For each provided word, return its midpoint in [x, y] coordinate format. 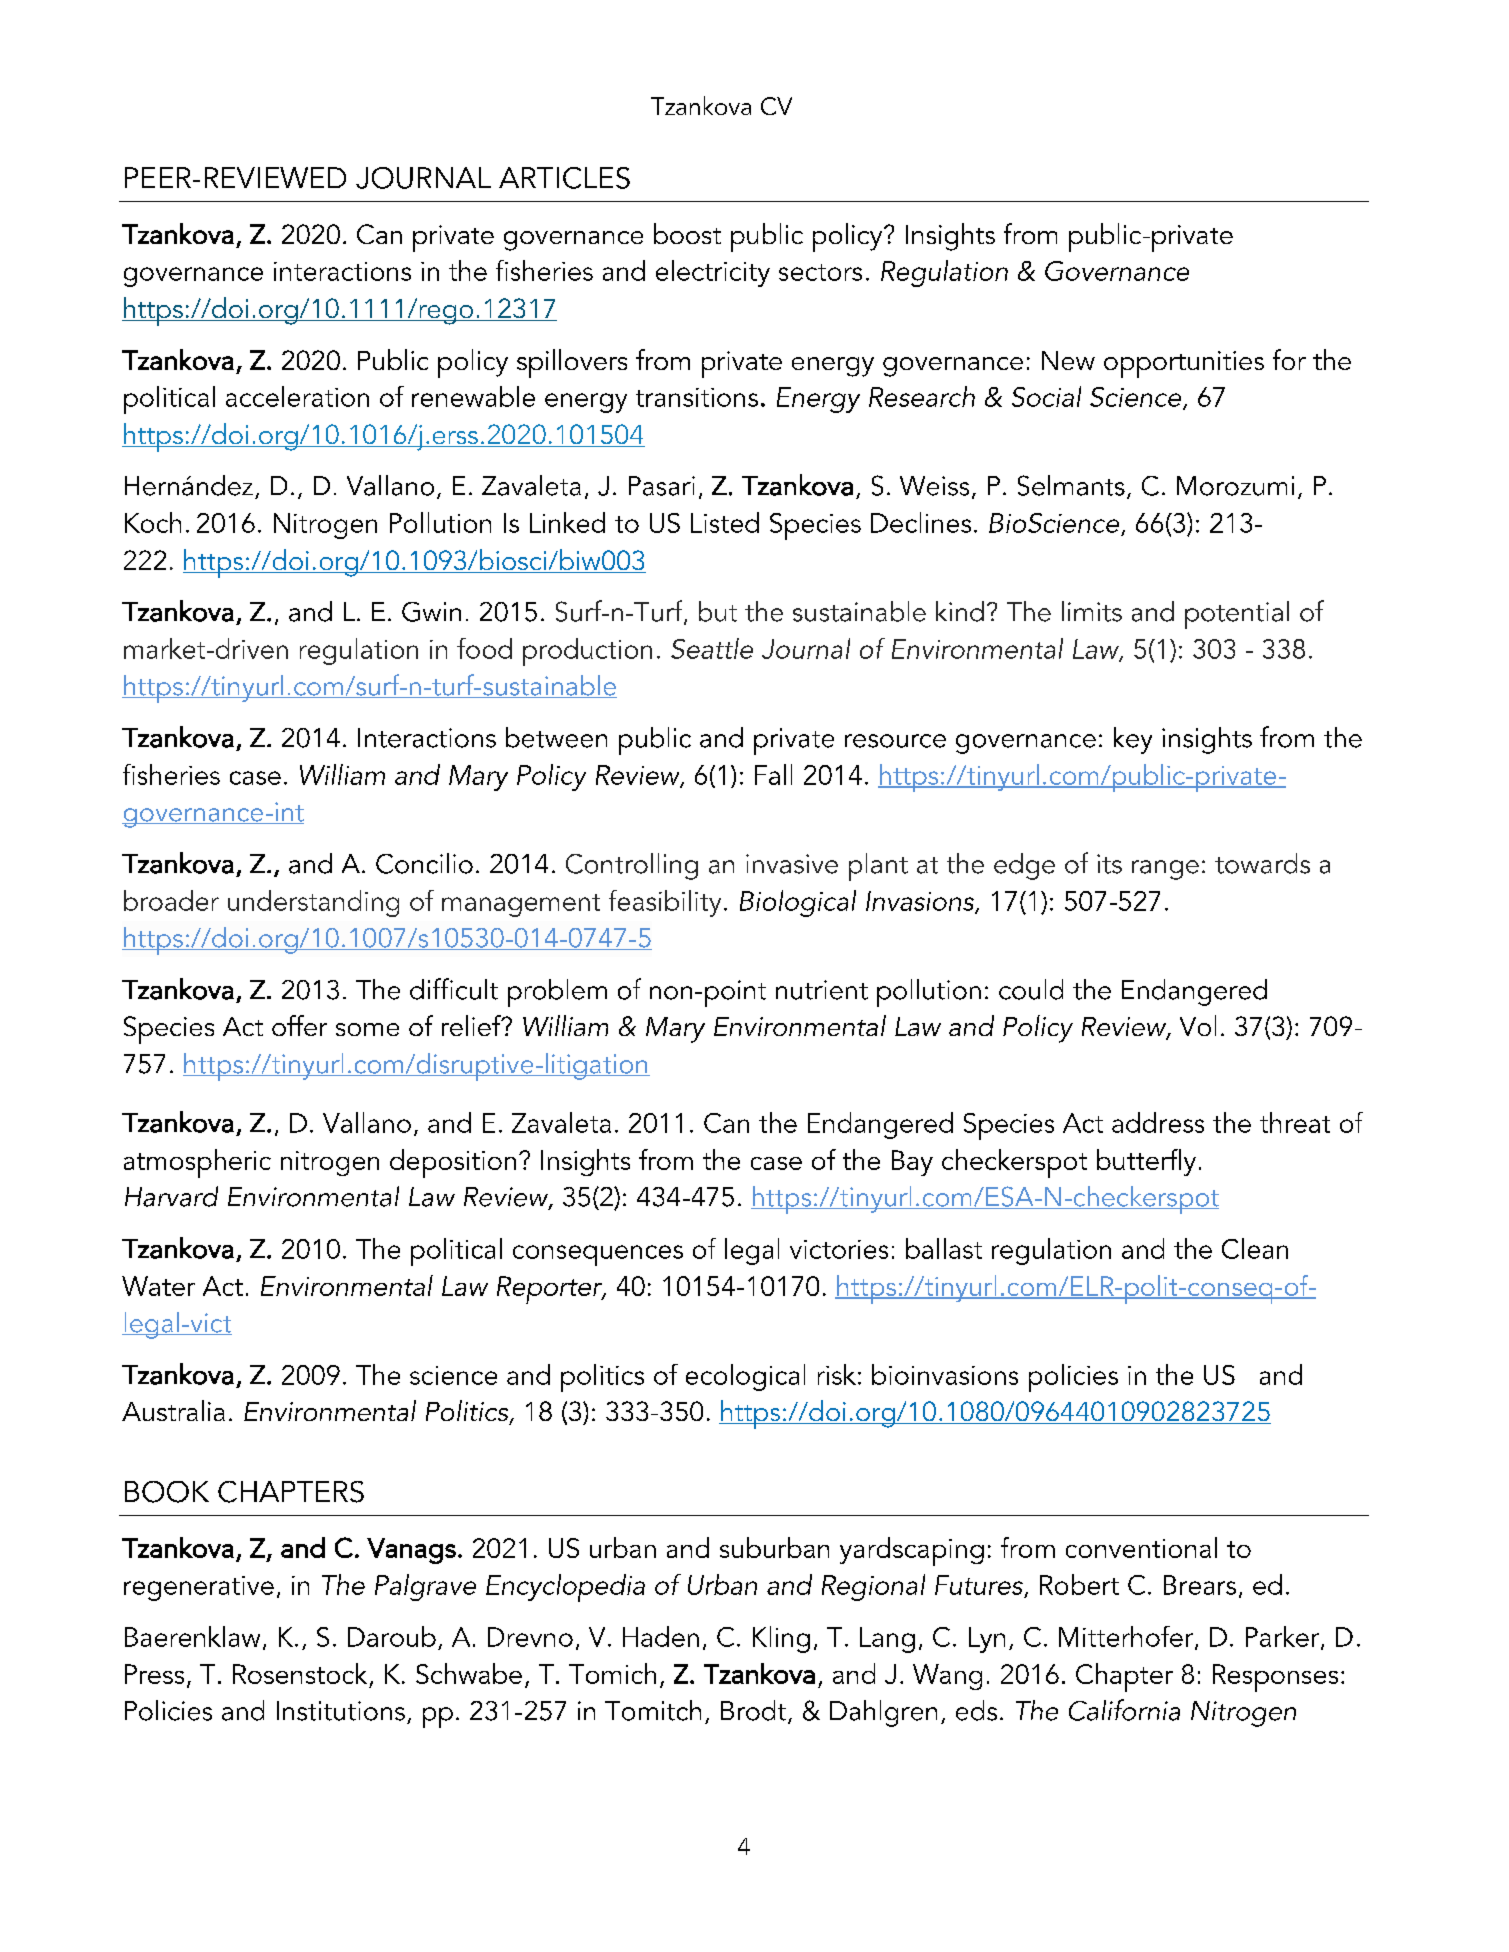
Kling [781, 1639]
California [1124, 1710]
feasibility [665, 903]
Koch [153, 522]
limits [1092, 611]
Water [158, 1286]
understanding [313, 903]
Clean [1255, 1248]
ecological [745, 1377]
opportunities [1184, 364]
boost [687, 233]
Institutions [341, 1711]
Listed [725, 522]
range [1165, 870]
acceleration [297, 396]
